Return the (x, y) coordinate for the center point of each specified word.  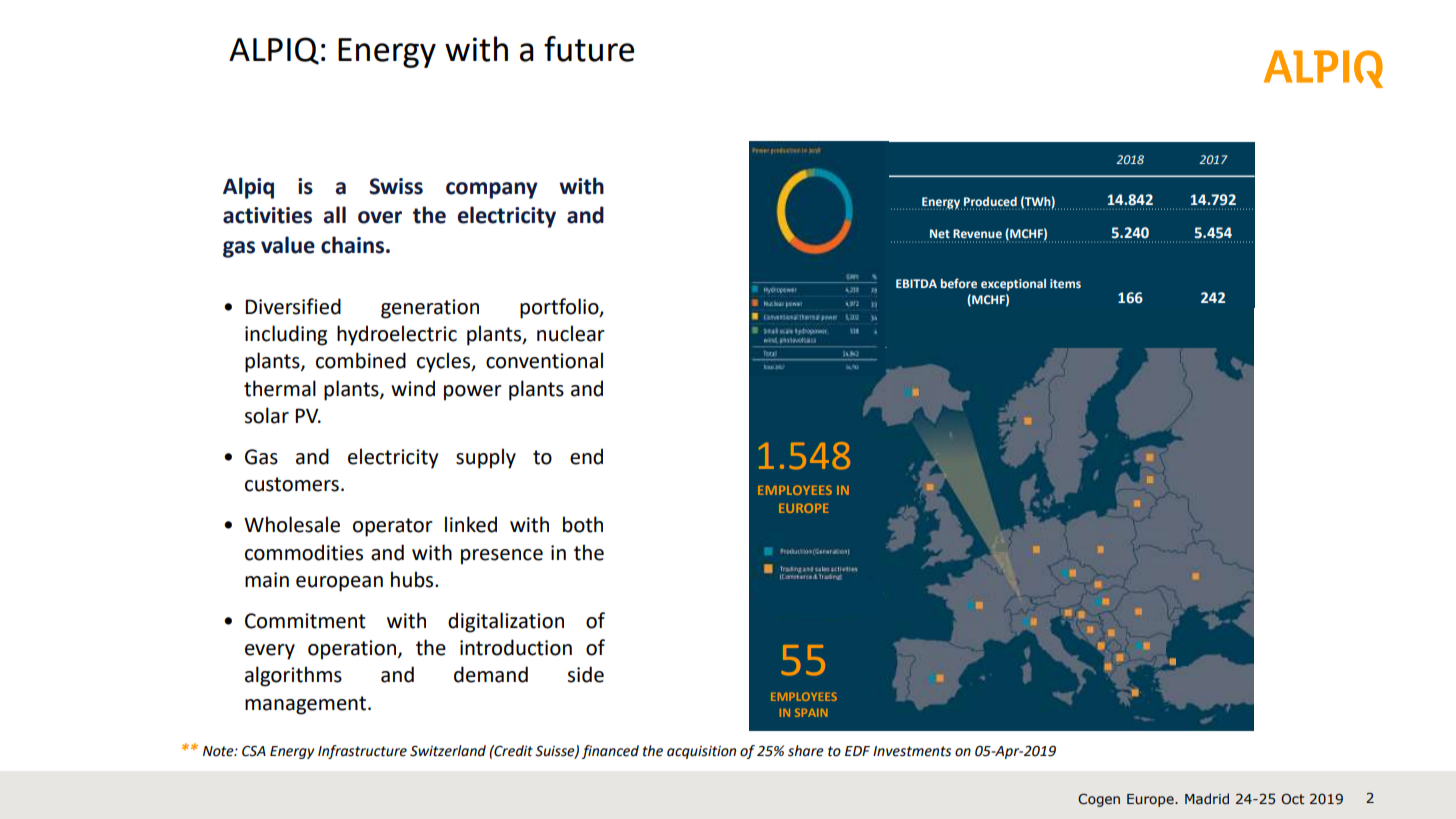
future (589, 49)
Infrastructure (362, 752)
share (806, 751)
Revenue (977, 233)
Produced (990, 201)
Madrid (1207, 798)
